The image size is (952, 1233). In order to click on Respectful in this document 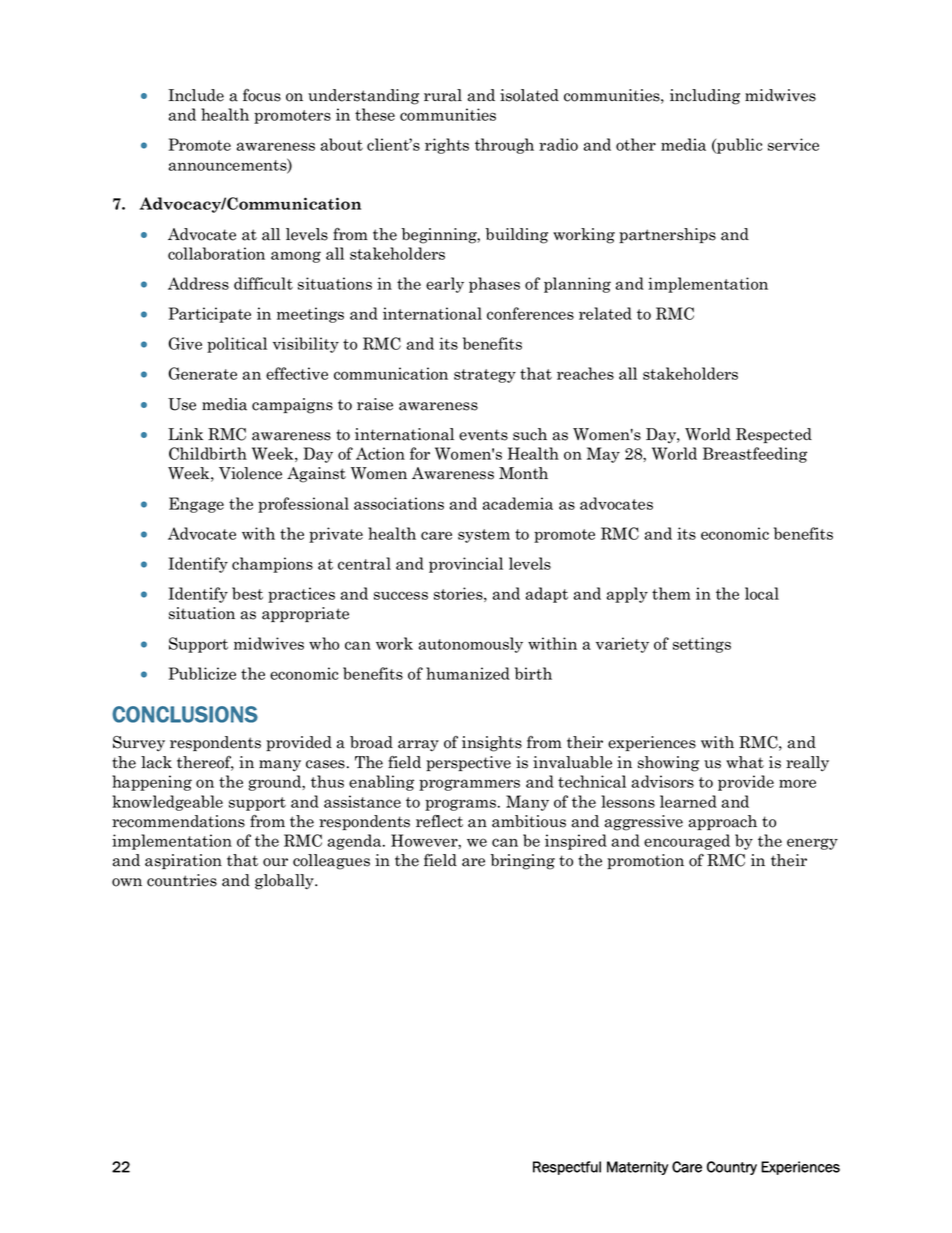, I will do `click(567, 1168)`.
